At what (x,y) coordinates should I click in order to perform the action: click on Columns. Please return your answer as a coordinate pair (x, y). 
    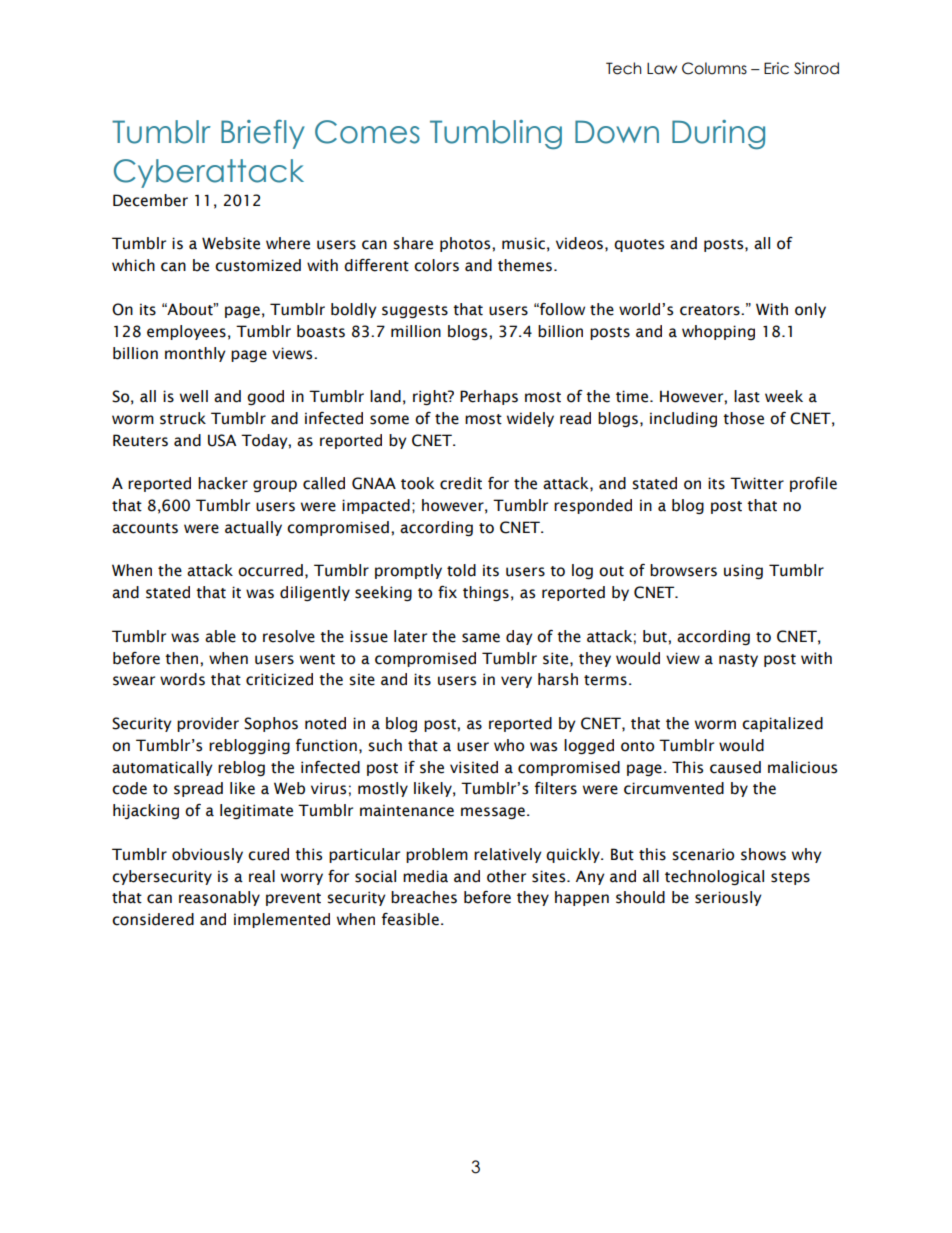
    Looking at the image, I should click on (714, 68).
